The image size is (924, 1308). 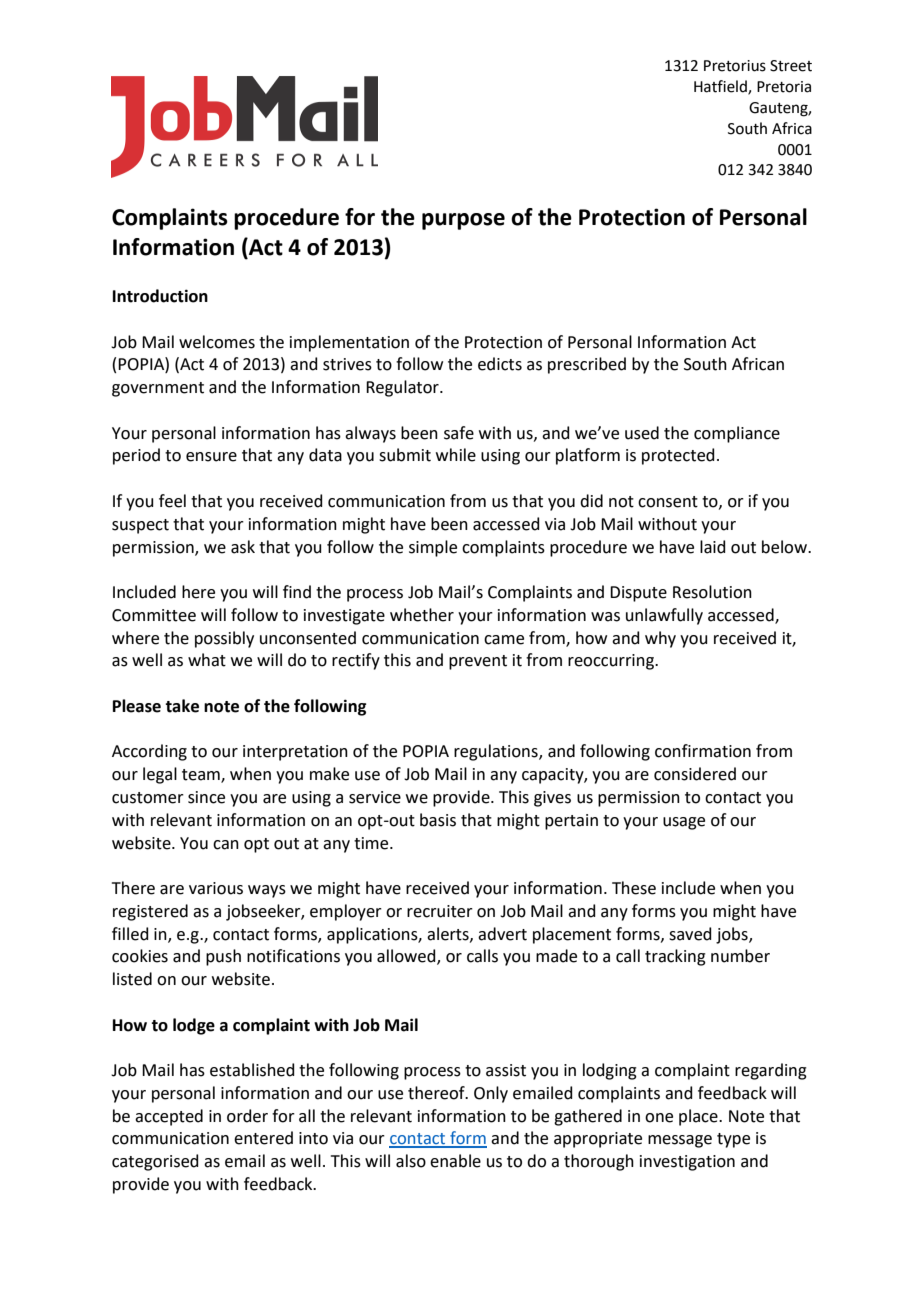 I want to click on safe, so click(x=459, y=433).
